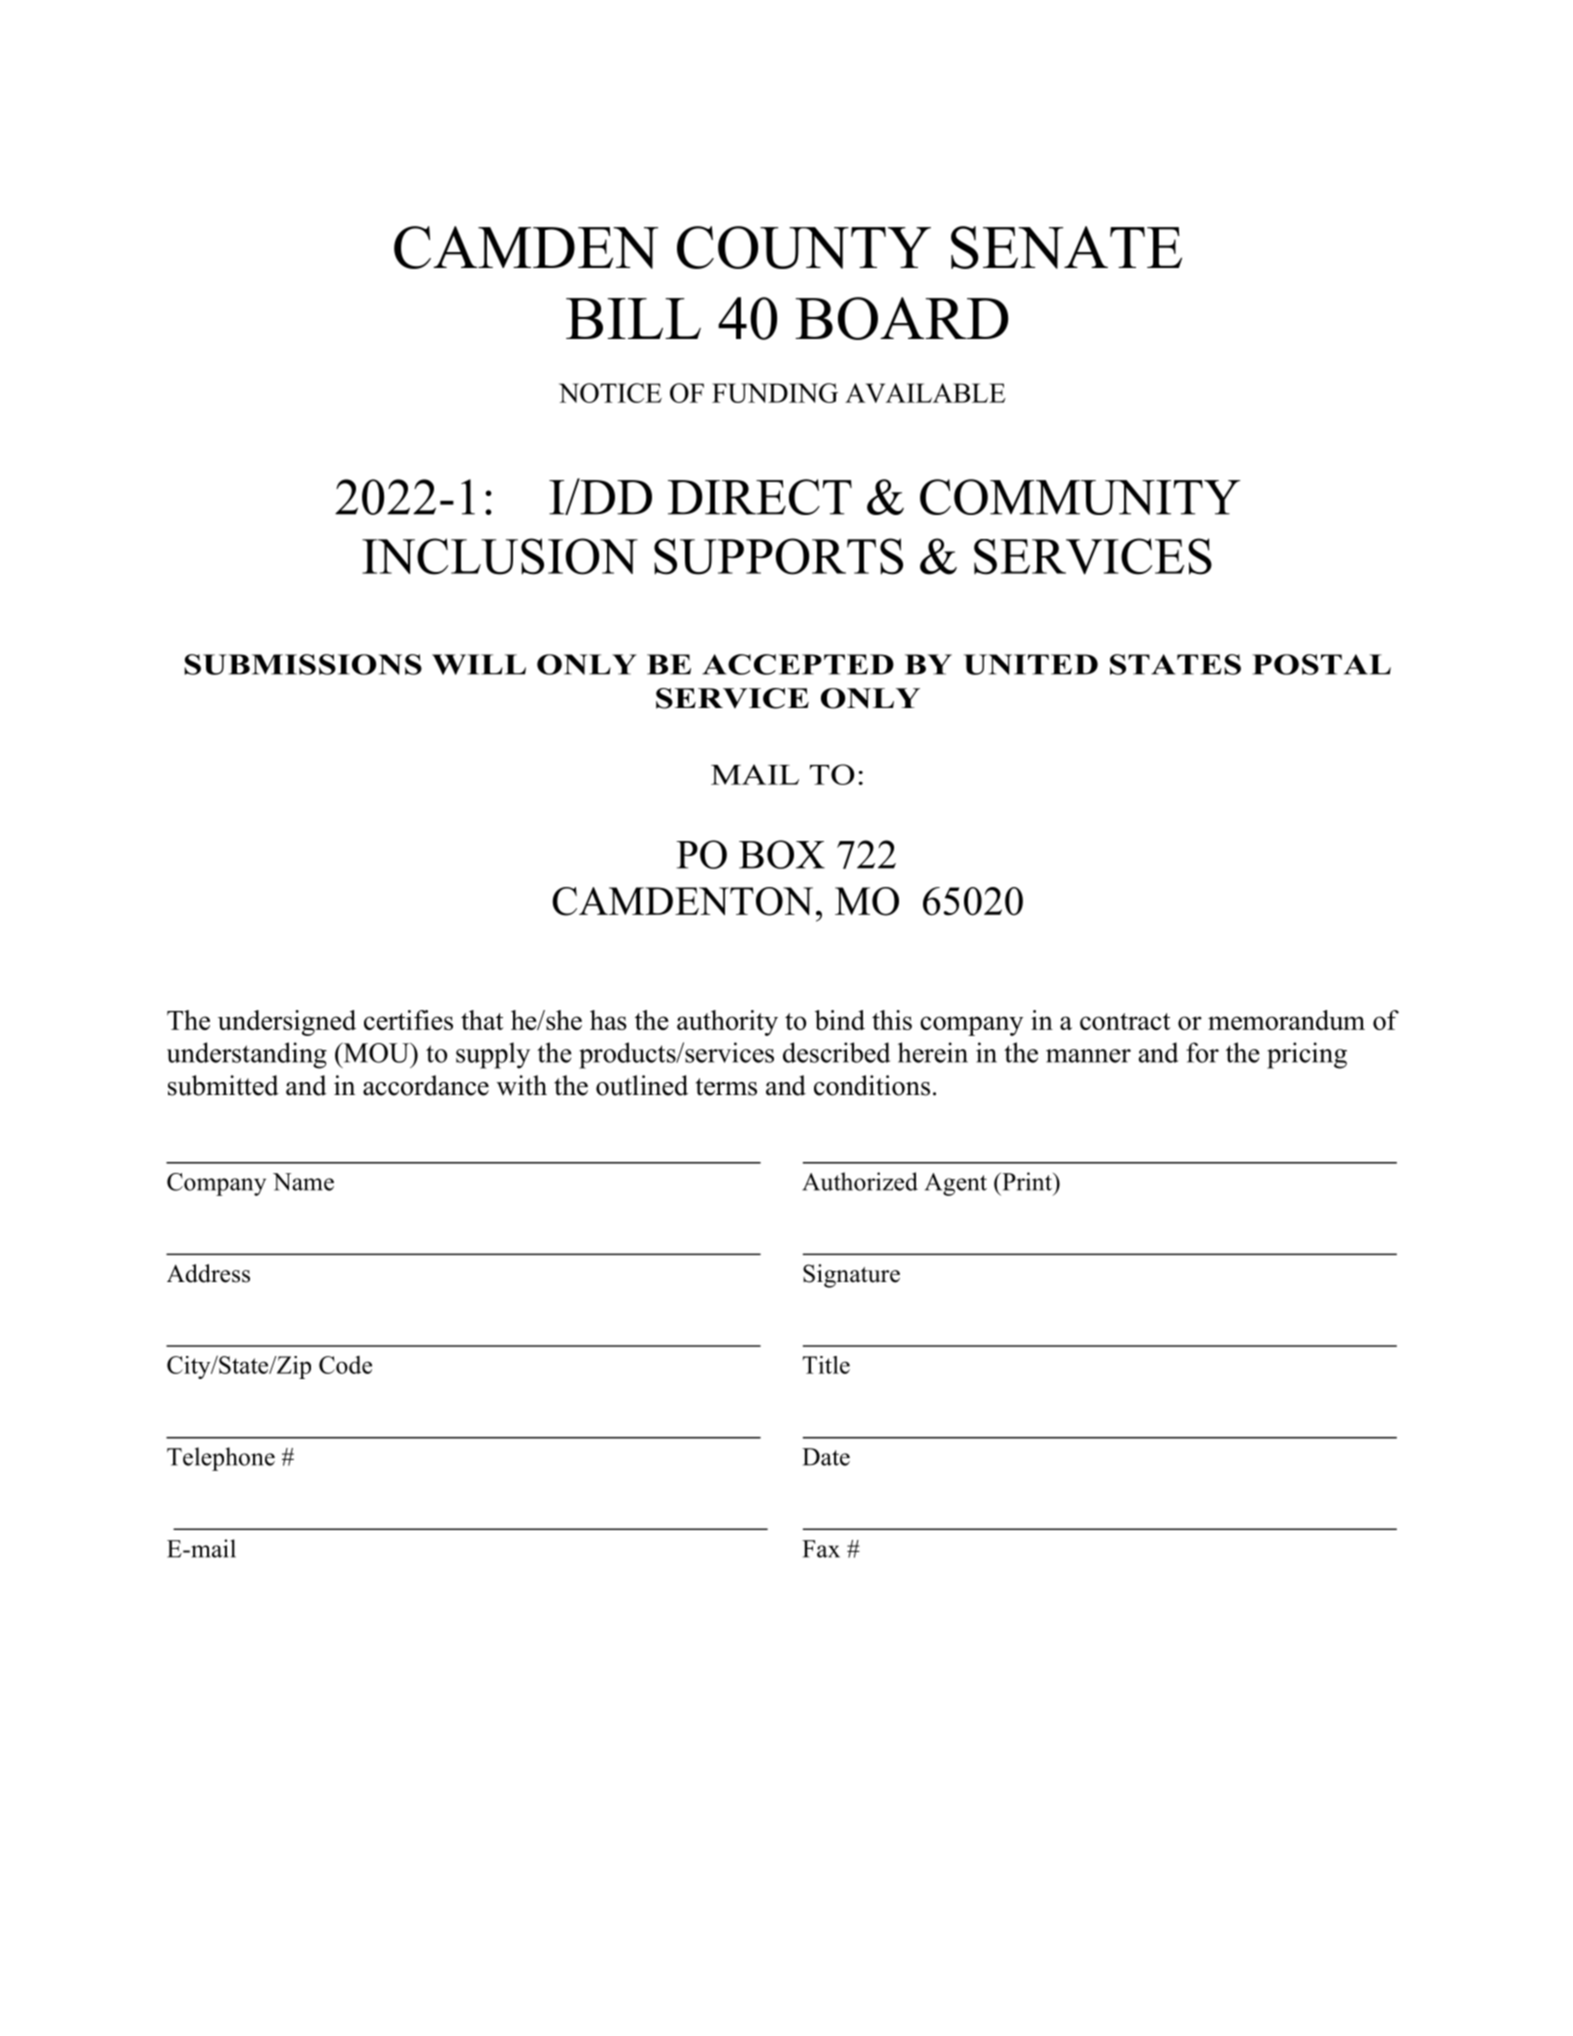 This screenshot has width=1573, height=2036. What do you see at coordinates (778, 556) in the screenshot?
I see `SUPPORTS` at bounding box center [778, 556].
